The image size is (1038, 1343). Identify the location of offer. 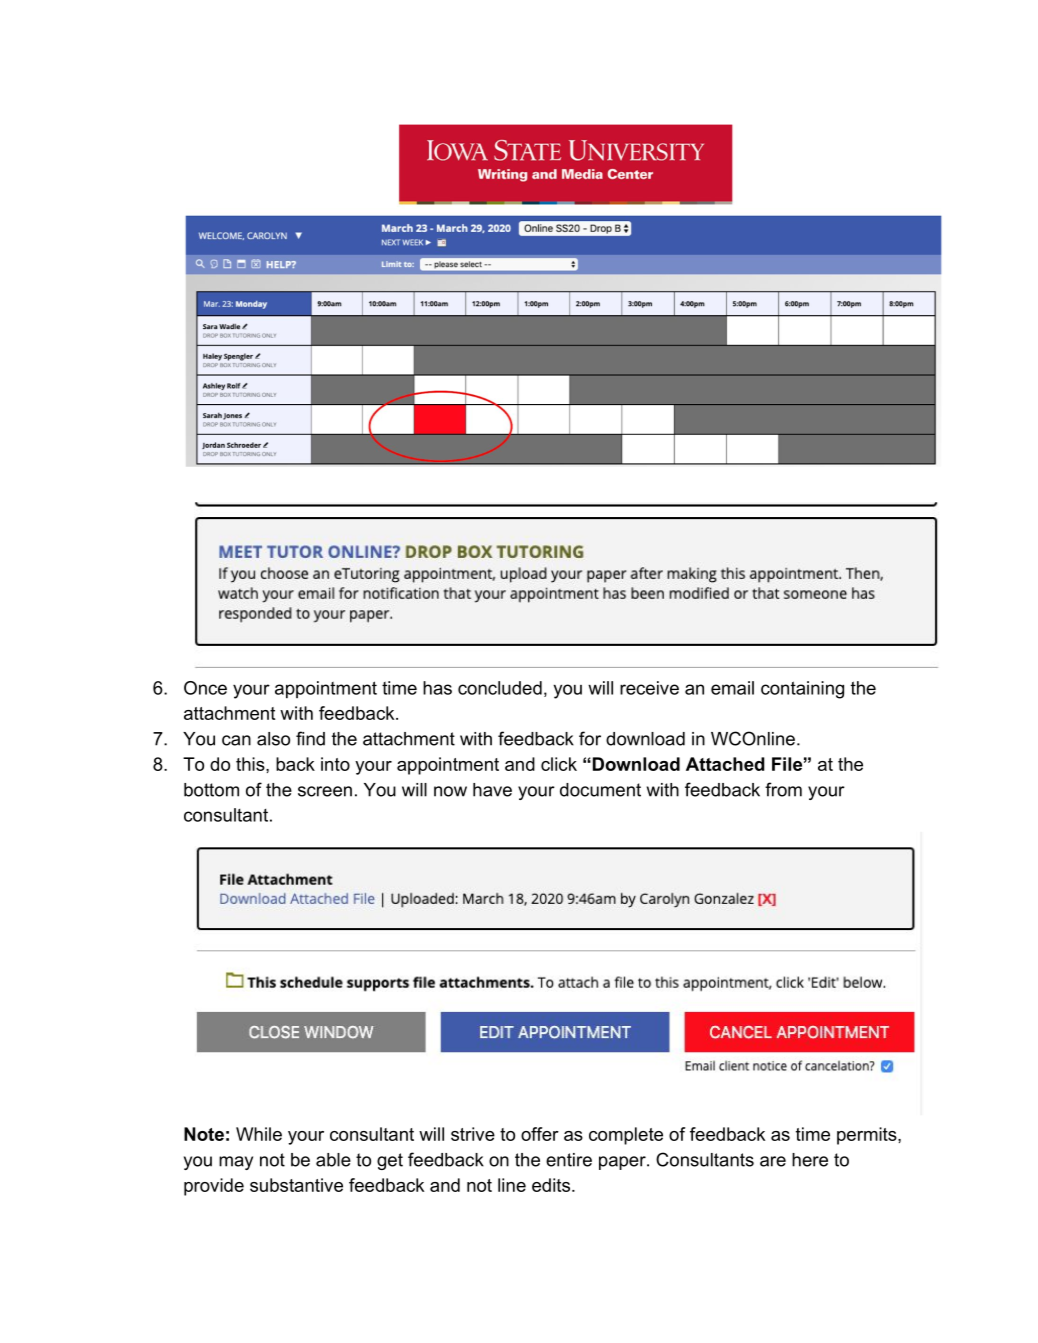
(540, 1134).
